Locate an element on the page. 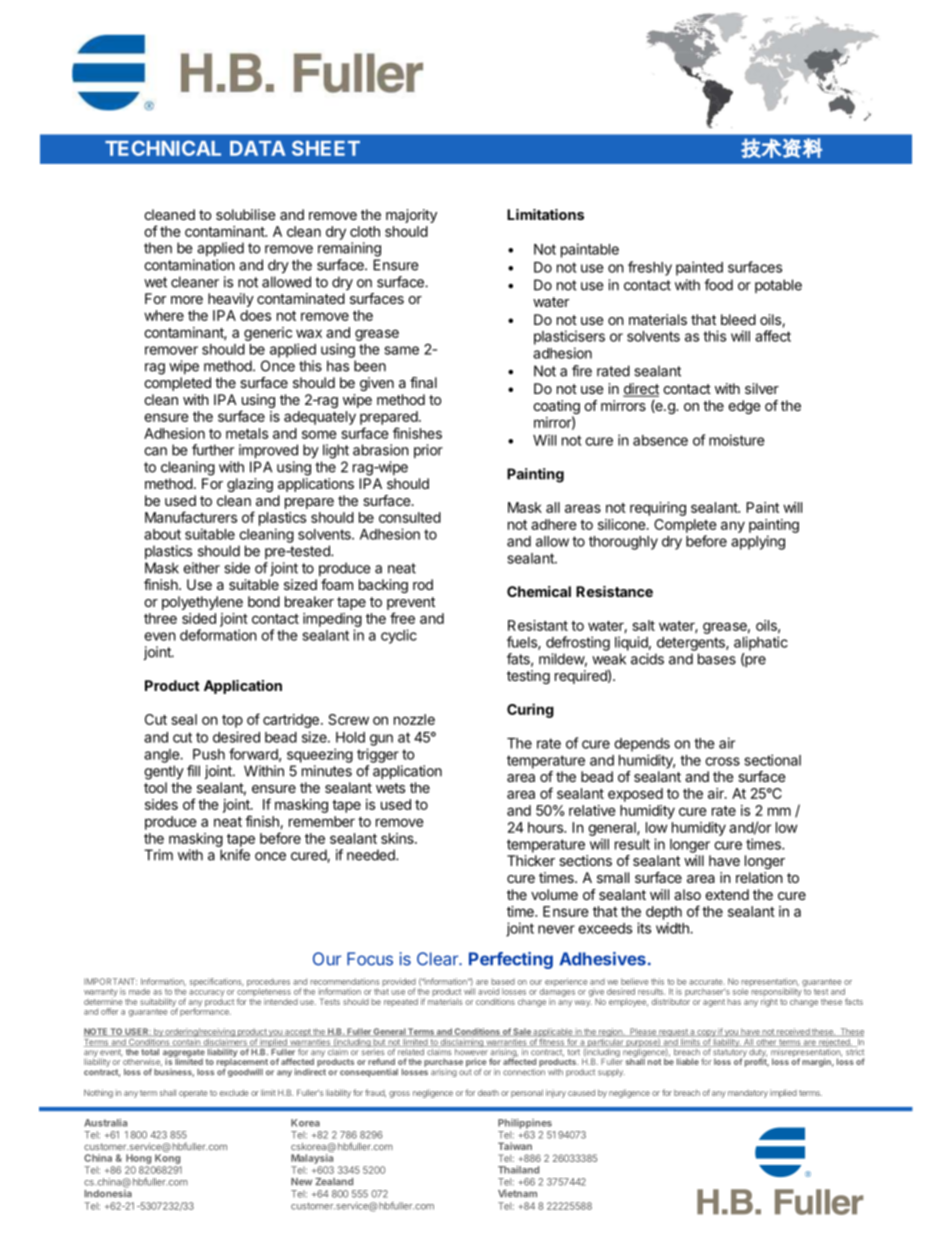  Hong is located at coordinates (138, 1159).
